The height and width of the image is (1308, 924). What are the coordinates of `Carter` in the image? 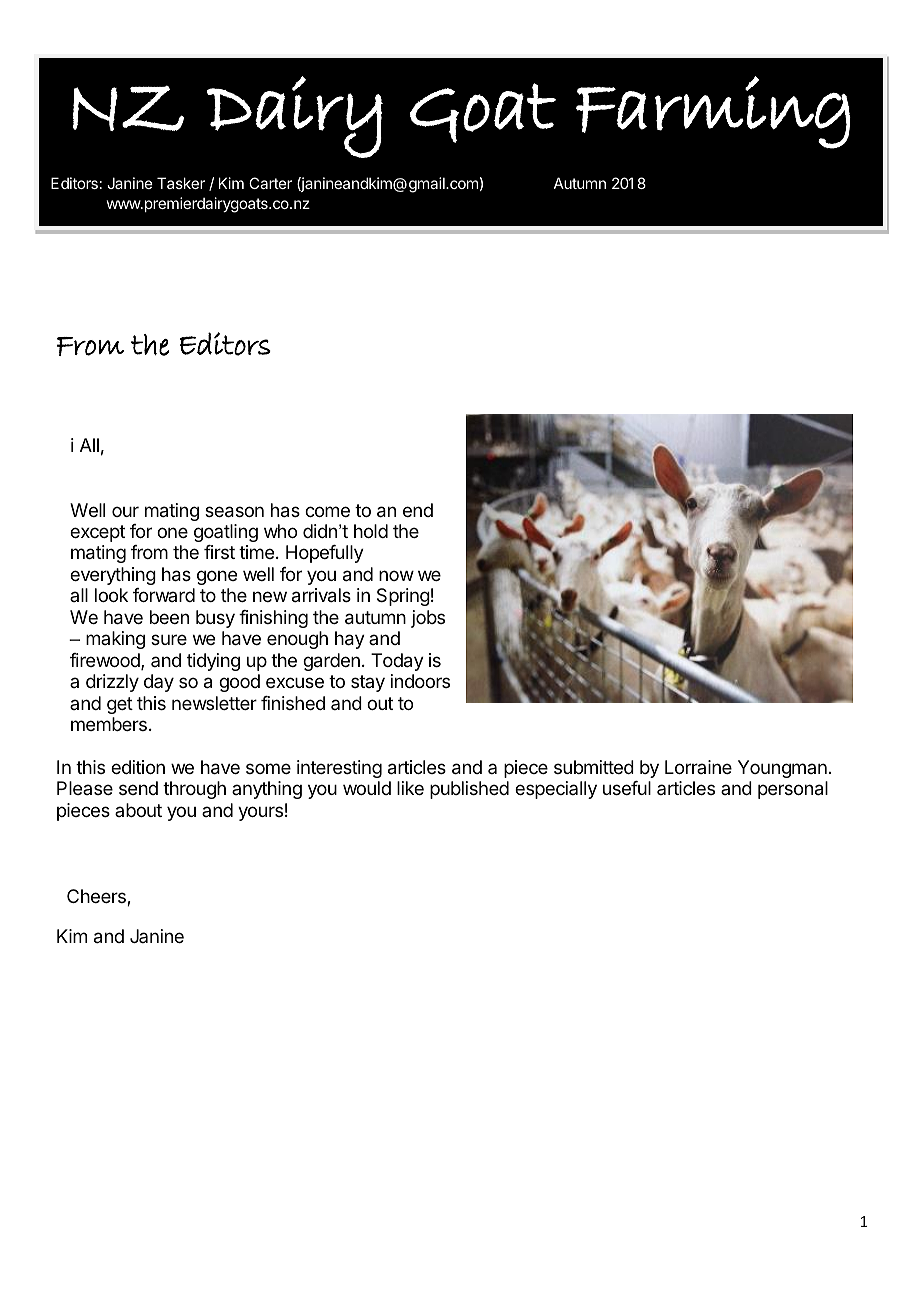 It's located at (270, 183).
